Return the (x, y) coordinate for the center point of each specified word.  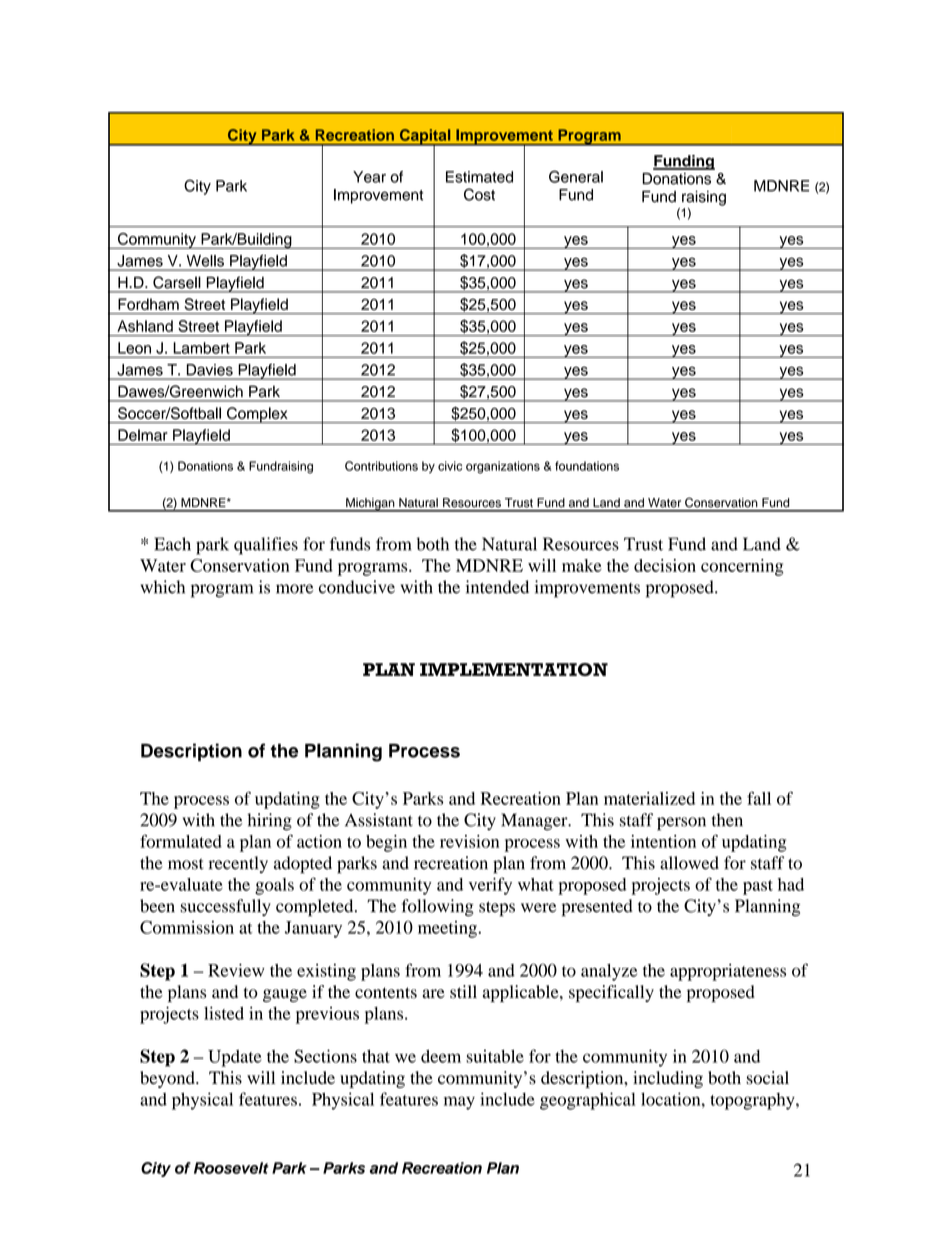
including (668, 1079)
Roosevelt (231, 1168)
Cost (479, 194)
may (459, 1103)
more (295, 589)
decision (665, 565)
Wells (205, 261)
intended (497, 587)
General (576, 176)
